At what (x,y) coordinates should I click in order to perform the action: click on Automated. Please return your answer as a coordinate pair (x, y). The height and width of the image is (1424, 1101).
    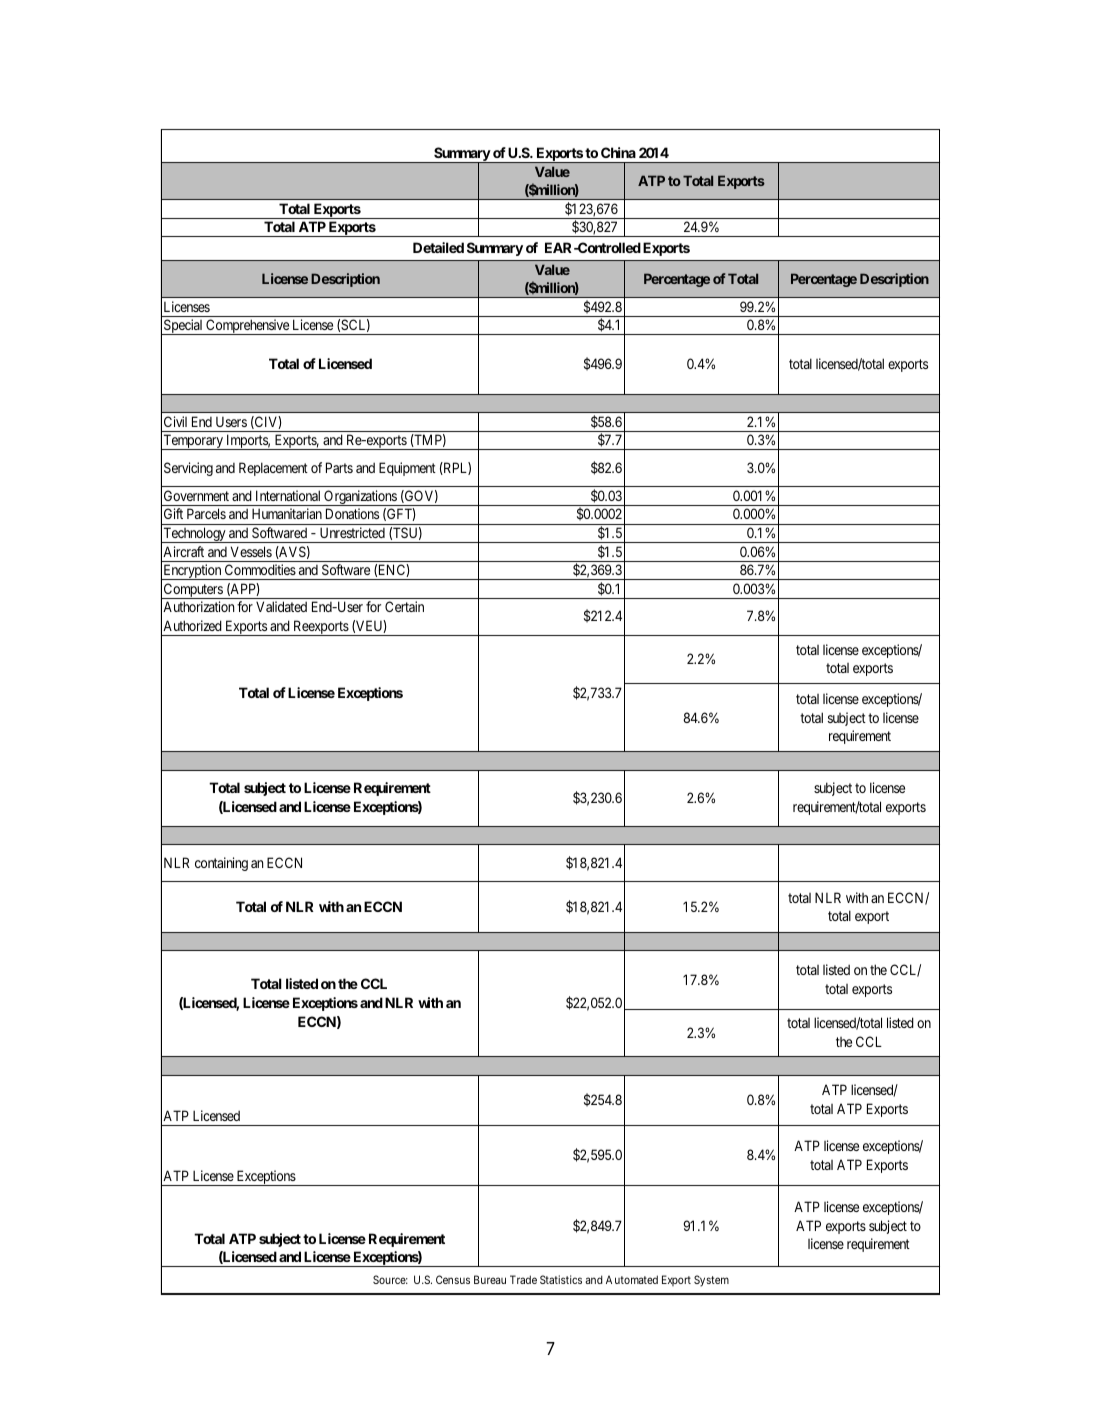
    Looking at the image, I should click on (632, 1279).
